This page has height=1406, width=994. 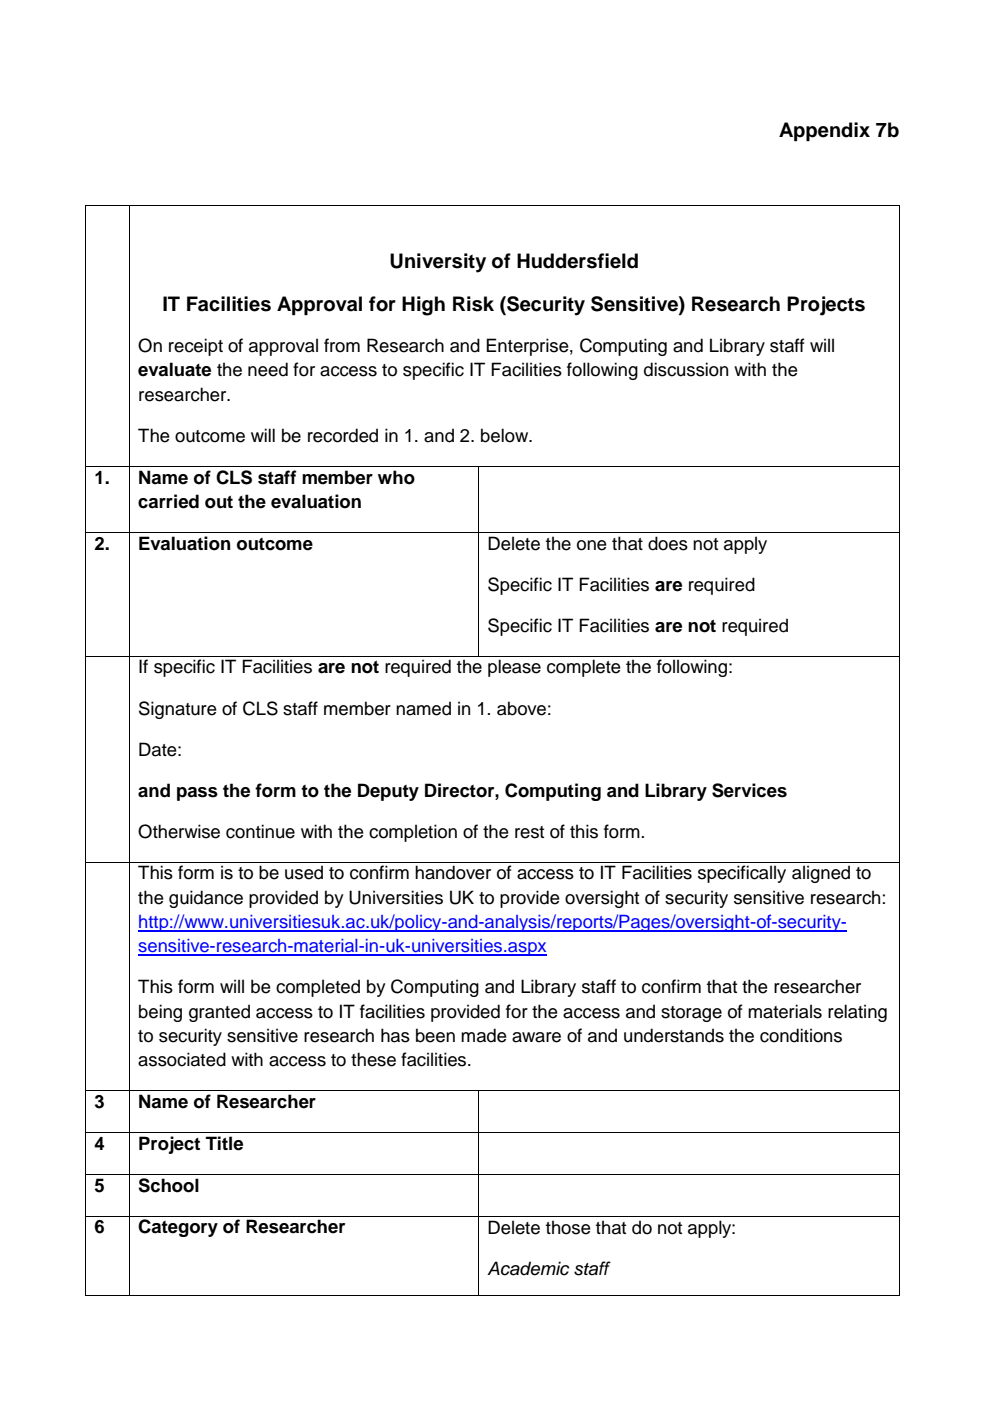 I want to click on carried, so click(x=168, y=501).
